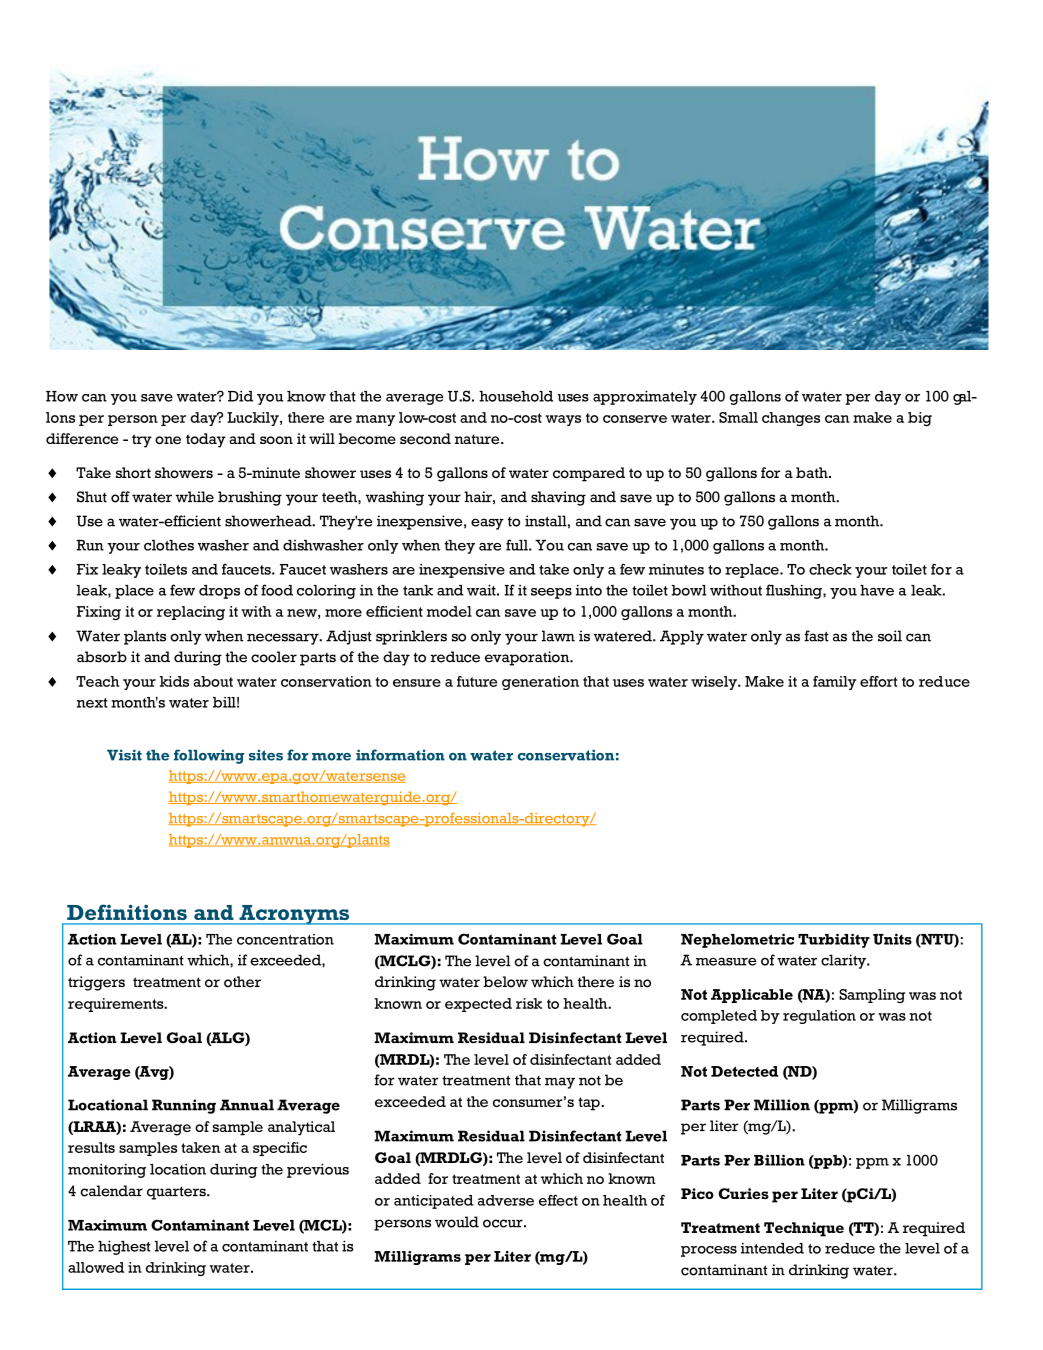  I want to click on Technique, so click(804, 1229).
